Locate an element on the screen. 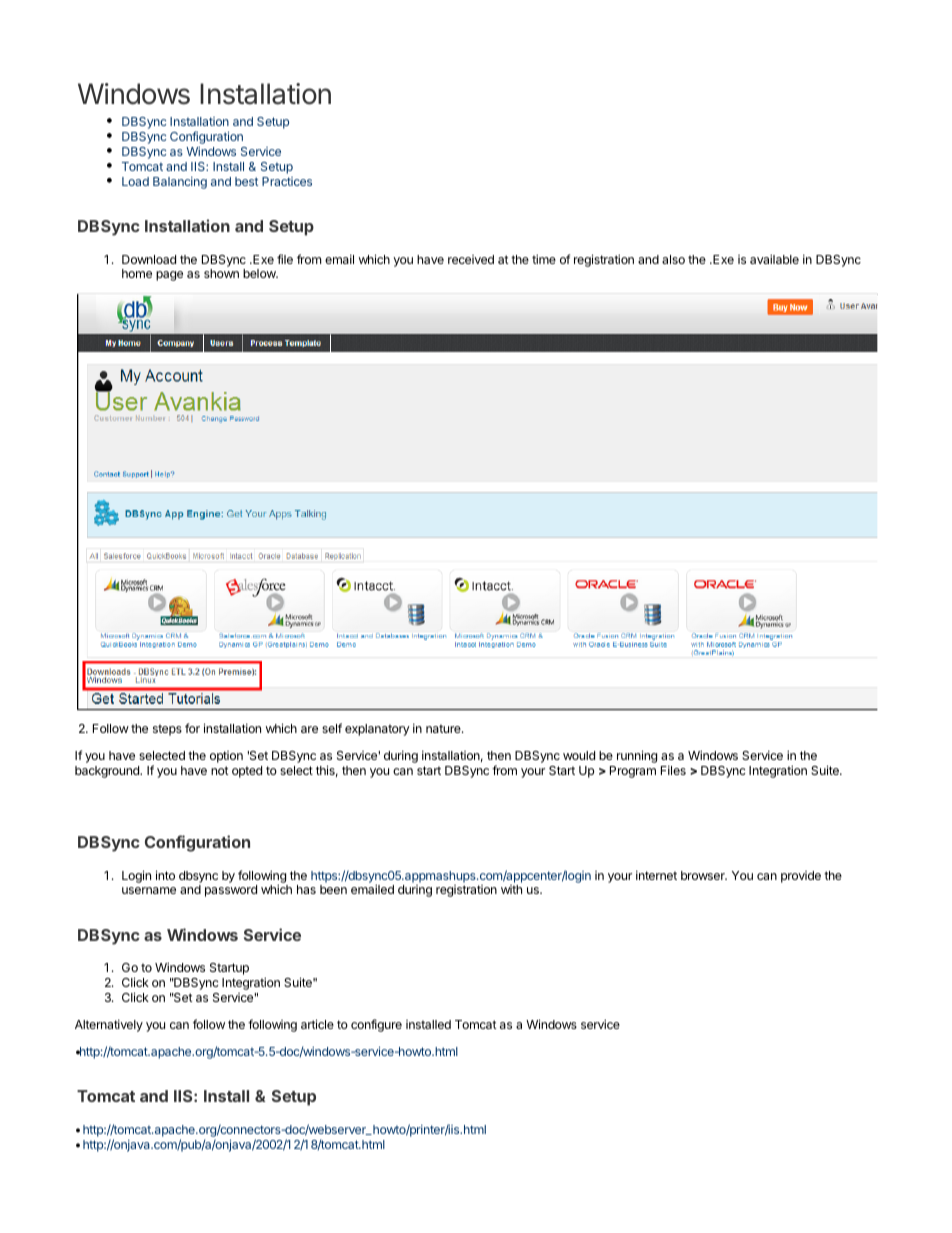 This screenshot has height=1233, width=952. explanatory is located at coordinates (377, 730).
